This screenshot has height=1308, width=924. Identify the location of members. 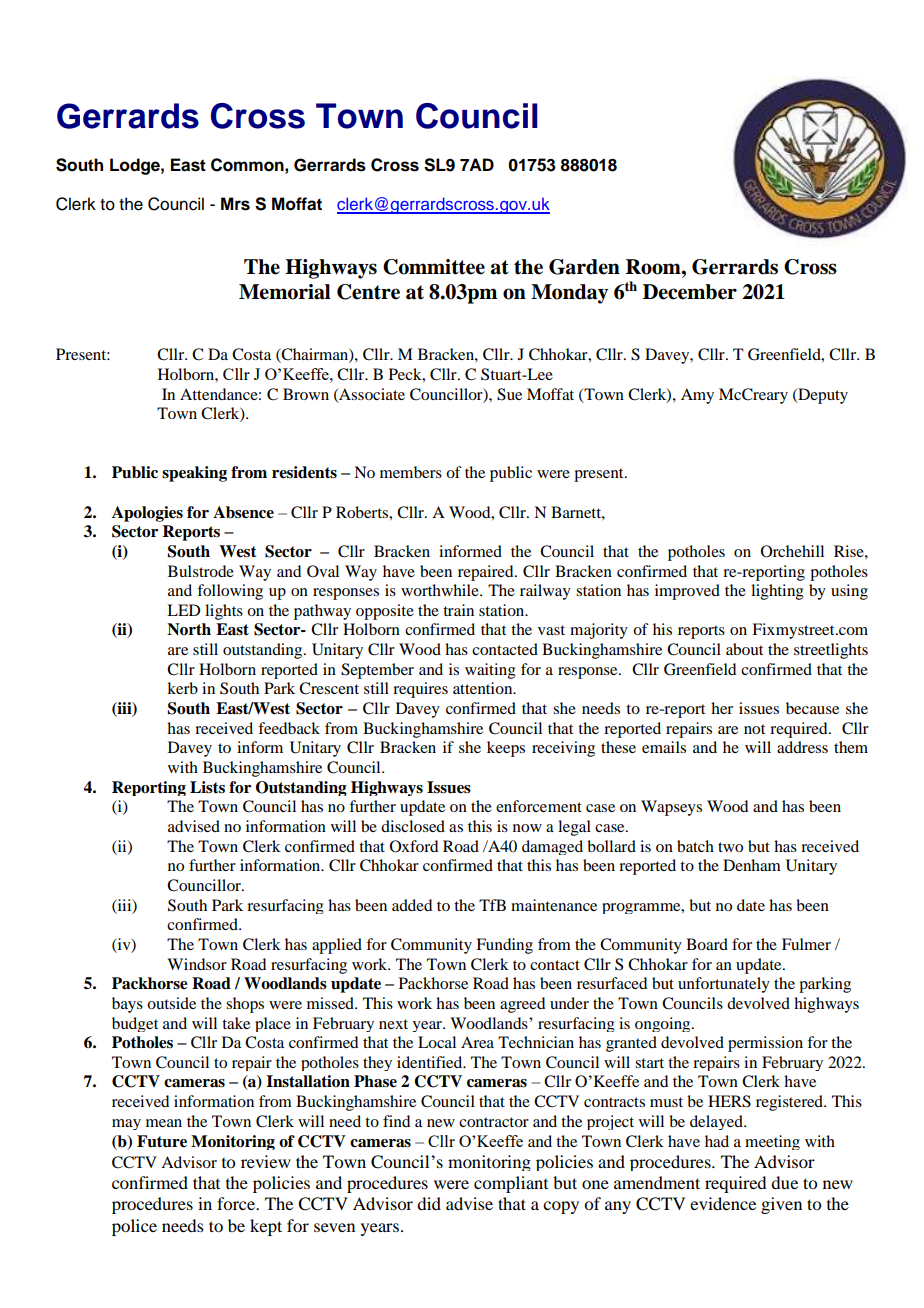
(411, 472).
